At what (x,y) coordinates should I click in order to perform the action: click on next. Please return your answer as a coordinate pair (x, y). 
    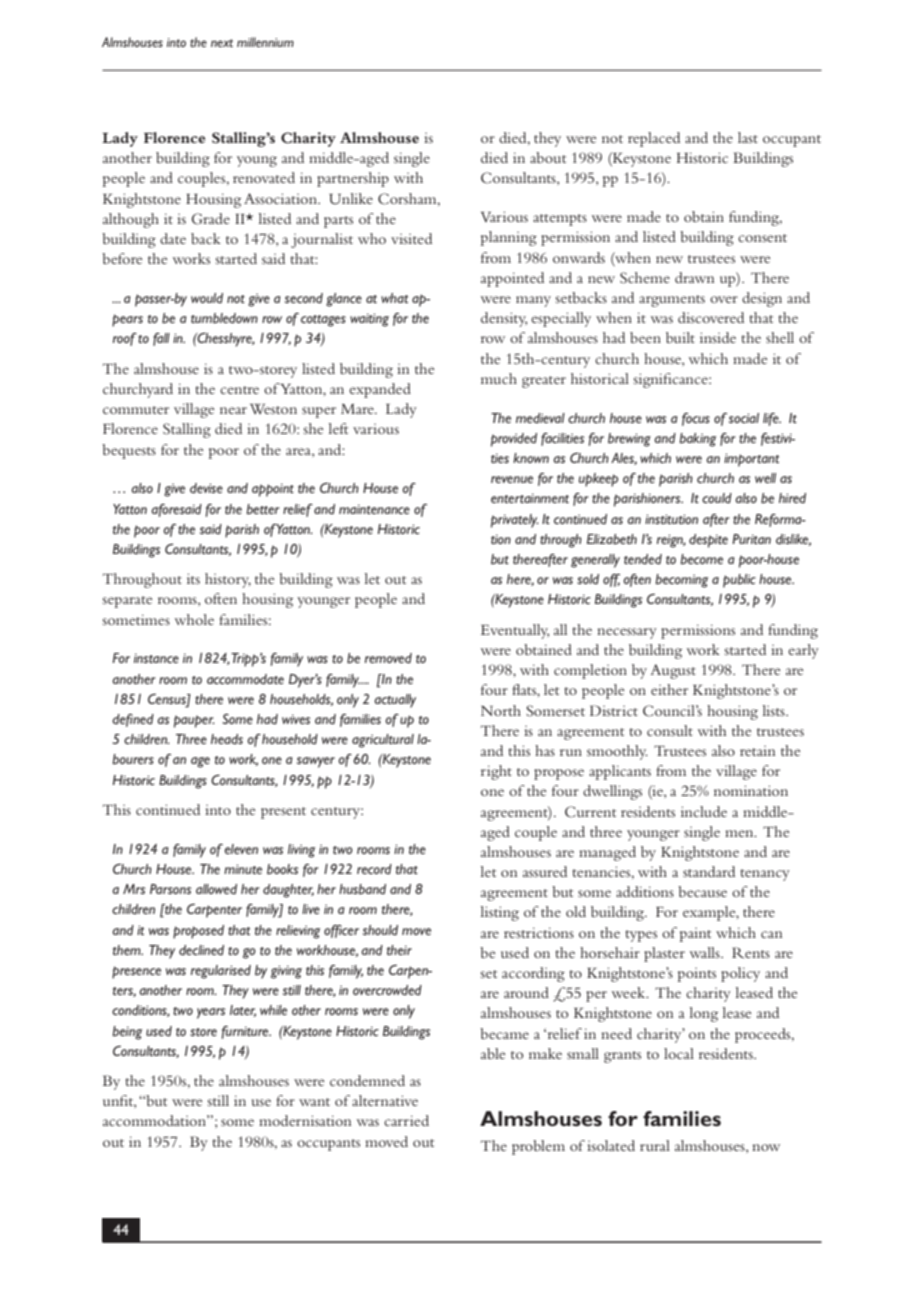
    Looking at the image, I should click on (222, 43).
